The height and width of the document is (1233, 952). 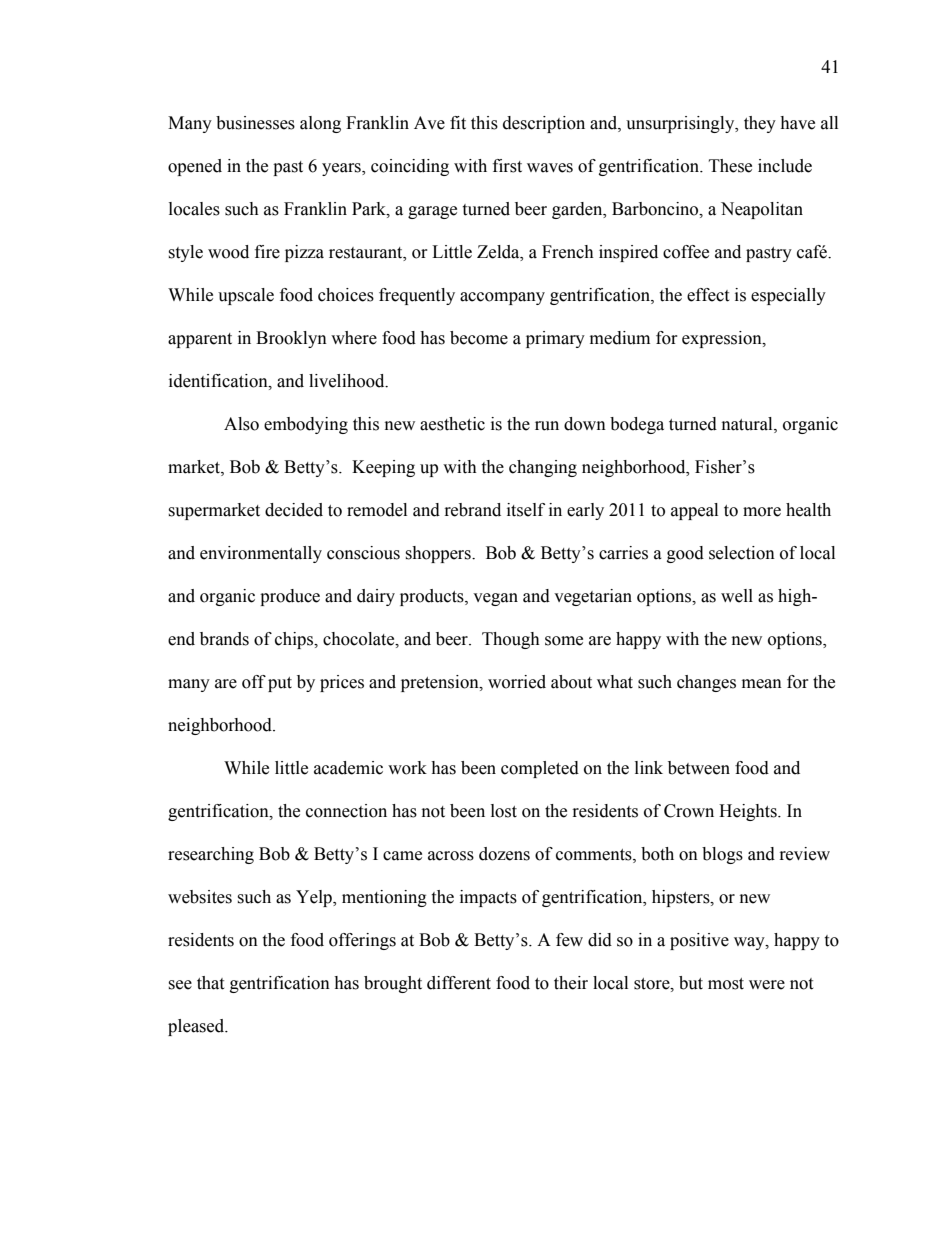 I want to click on well, so click(x=737, y=596).
